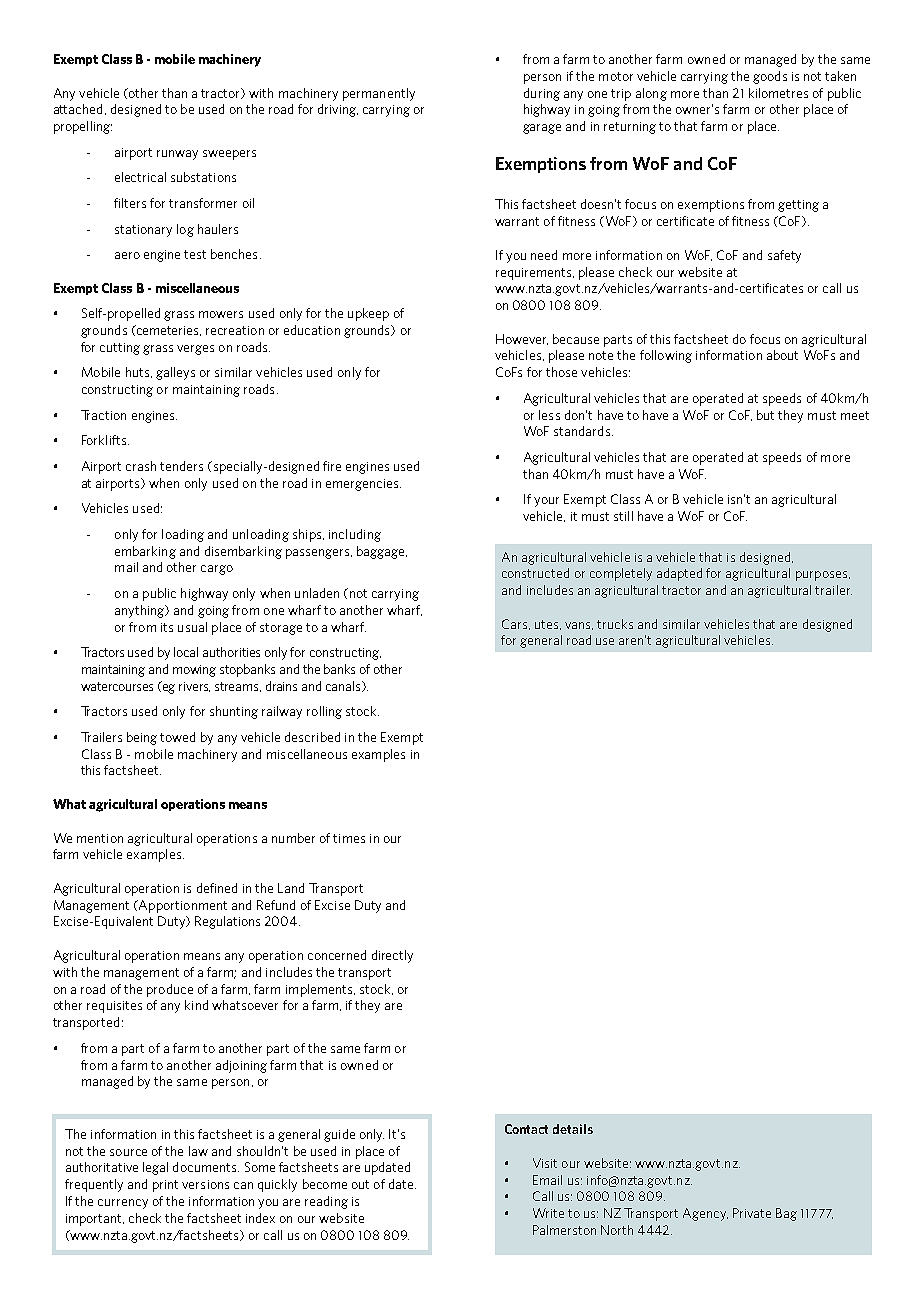  What do you see at coordinates (186, 652) in the screenshot?
I see `local` at bounding box center [186, 652].
